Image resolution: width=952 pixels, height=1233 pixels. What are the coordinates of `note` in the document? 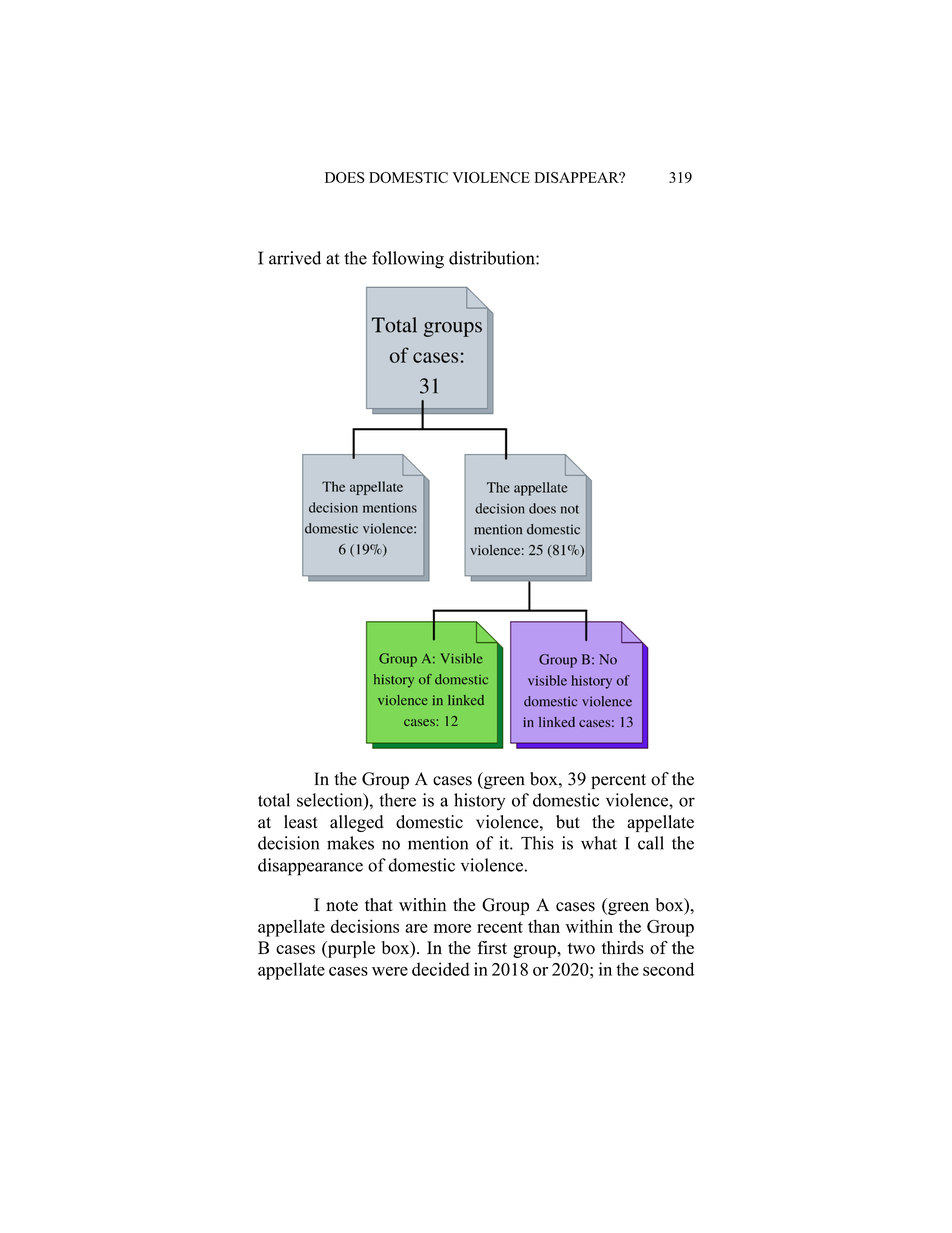 It's located at (342, 906).
